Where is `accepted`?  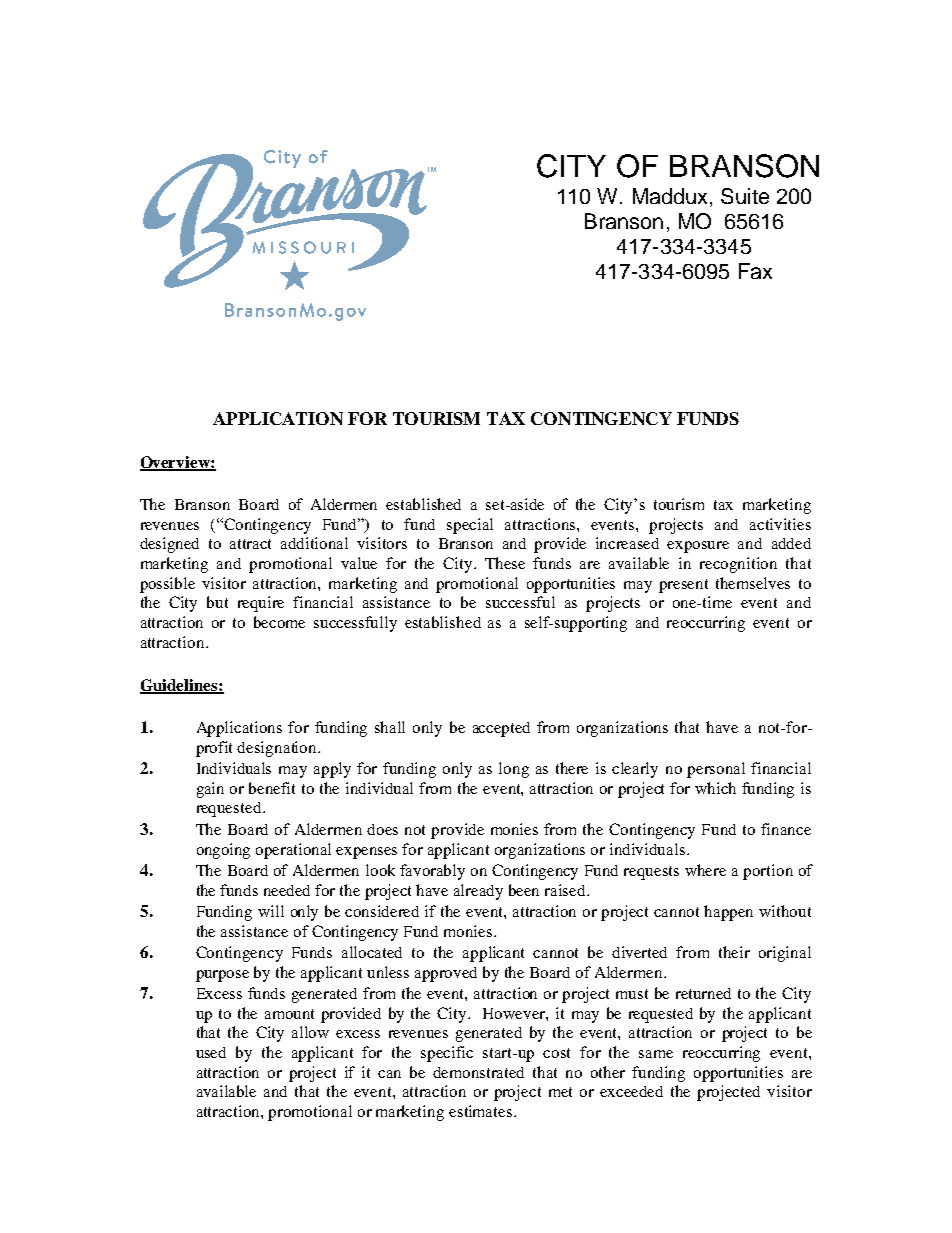 accepted is located at coordinates (501, 729).
